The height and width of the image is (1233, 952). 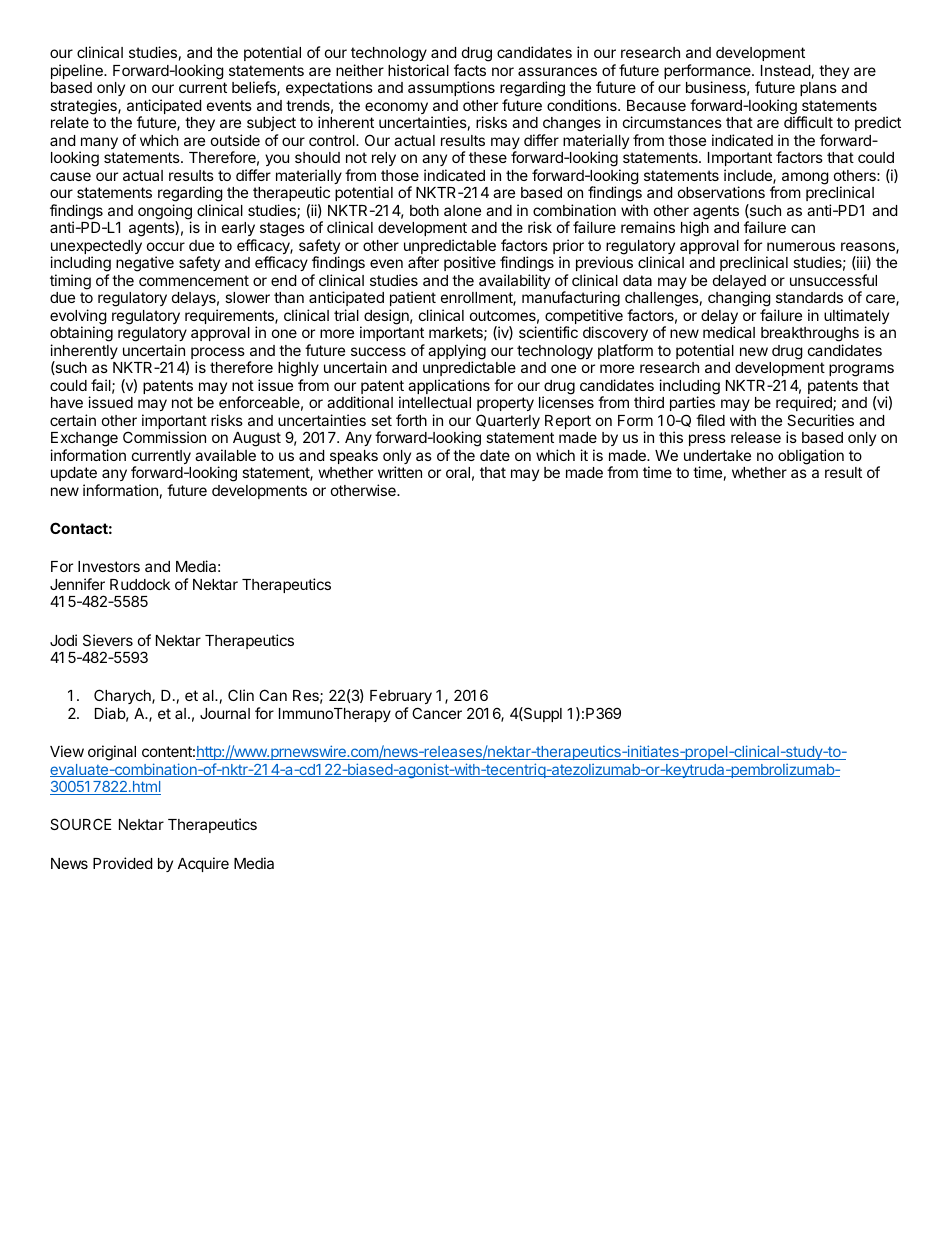 What do you see at coordinates (122, 863) in the image?
I see `Provided` at bounding box center [122, 863].
